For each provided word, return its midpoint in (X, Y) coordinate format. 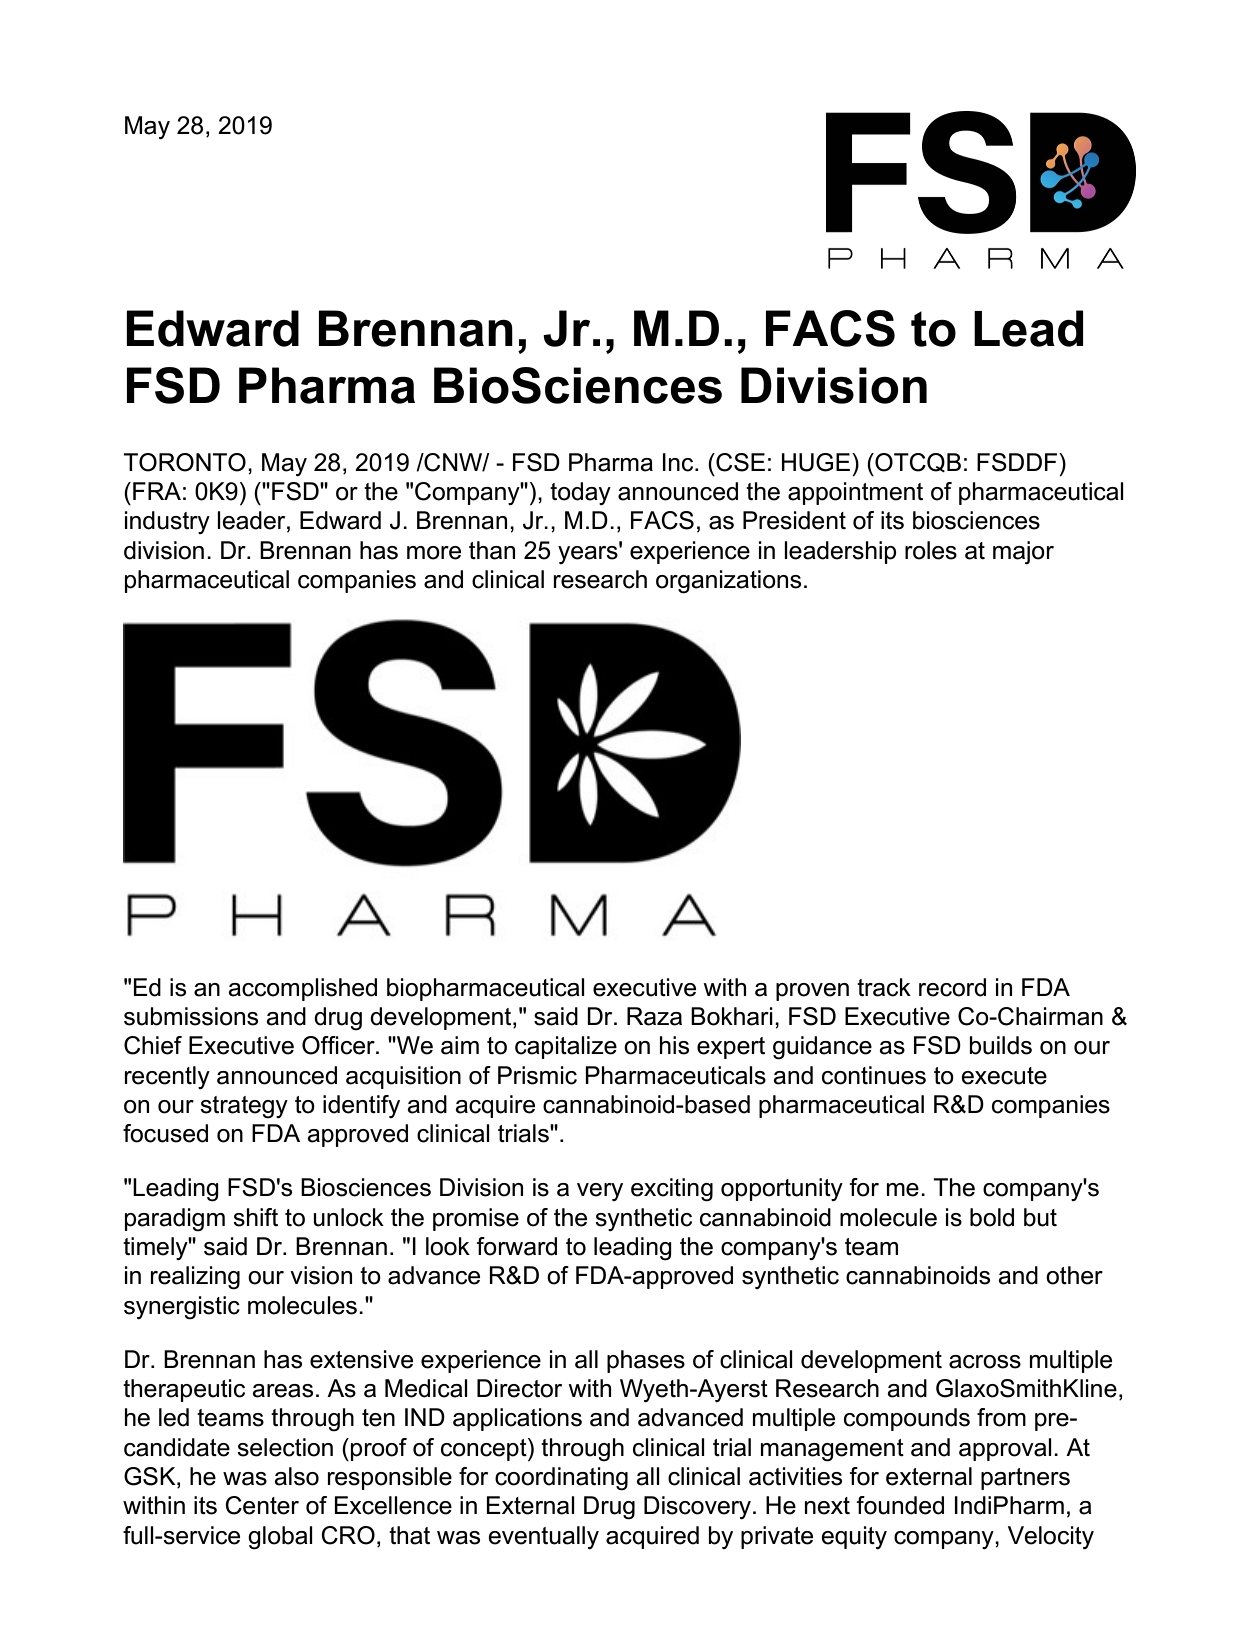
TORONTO (184, 462)
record (952, 987)
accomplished (302, 989)
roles (931, 550)
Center (262, 1505)
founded (900, 1505)
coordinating (561, 1479)
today (580, 493)
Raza (654, 1016)
